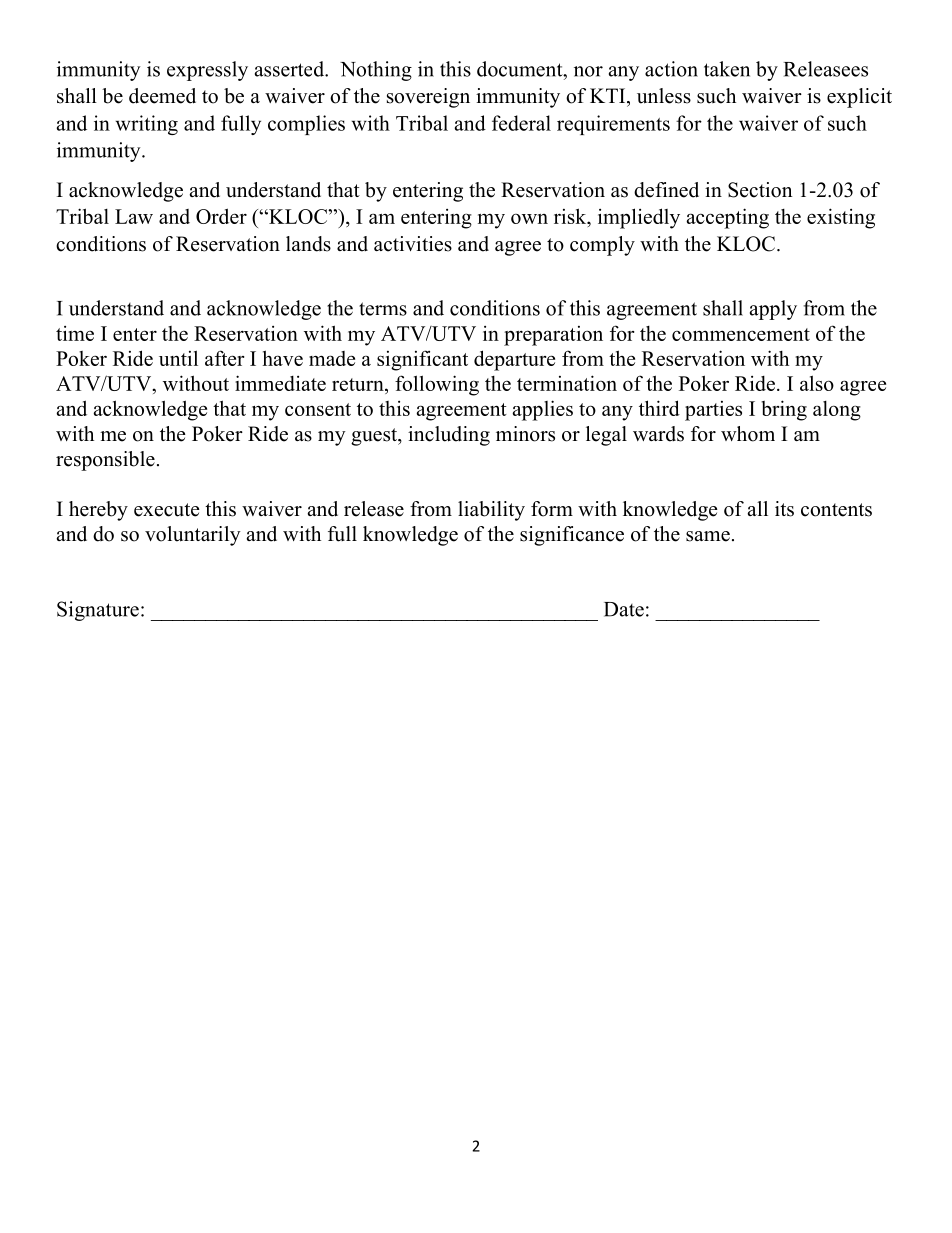  What do you see at coordinates (727, 218) in the page?
I see `accepting` at bounding box center [727, 218].
